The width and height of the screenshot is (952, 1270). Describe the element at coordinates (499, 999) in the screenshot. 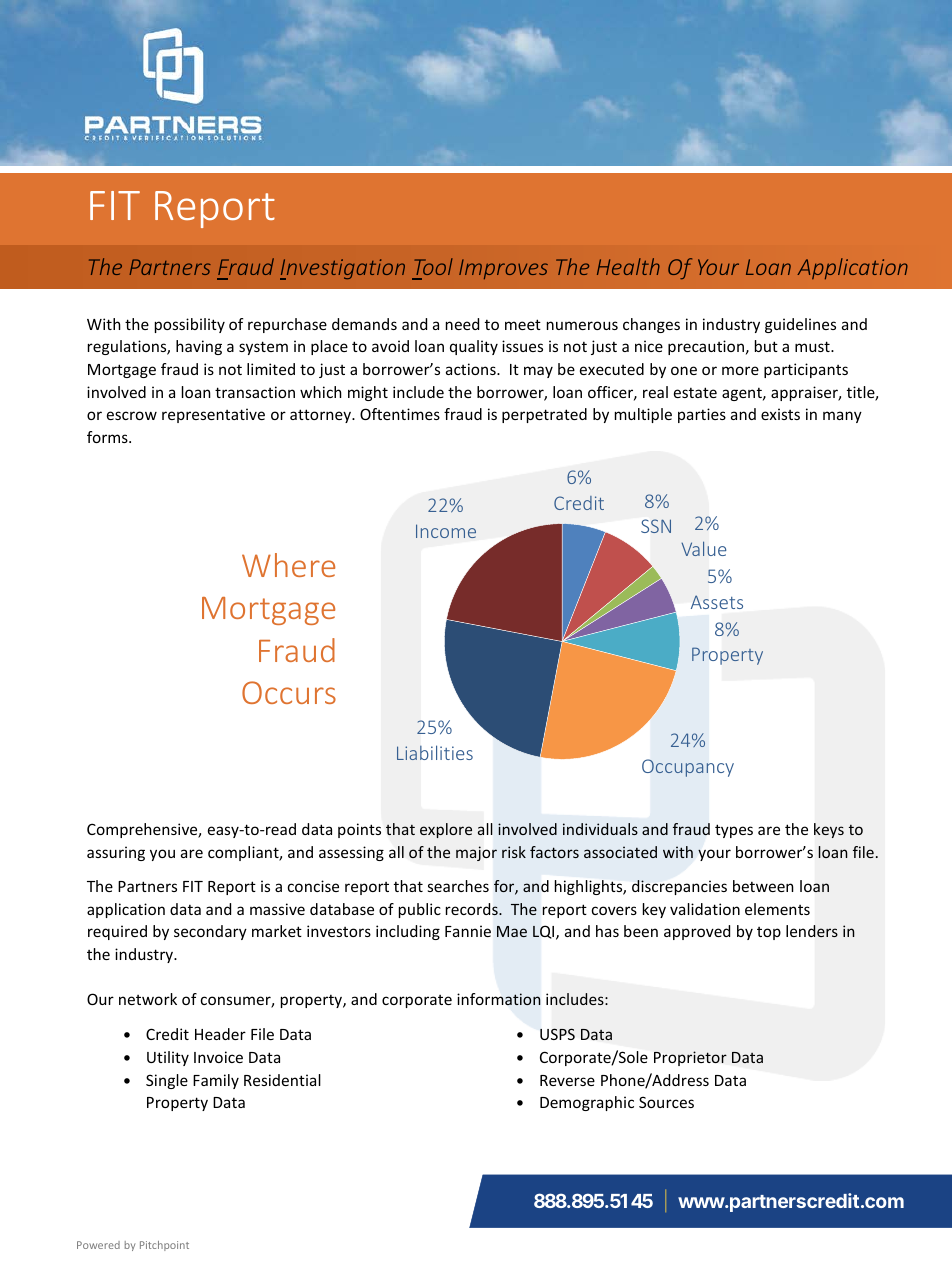

I see `information` at that location.
